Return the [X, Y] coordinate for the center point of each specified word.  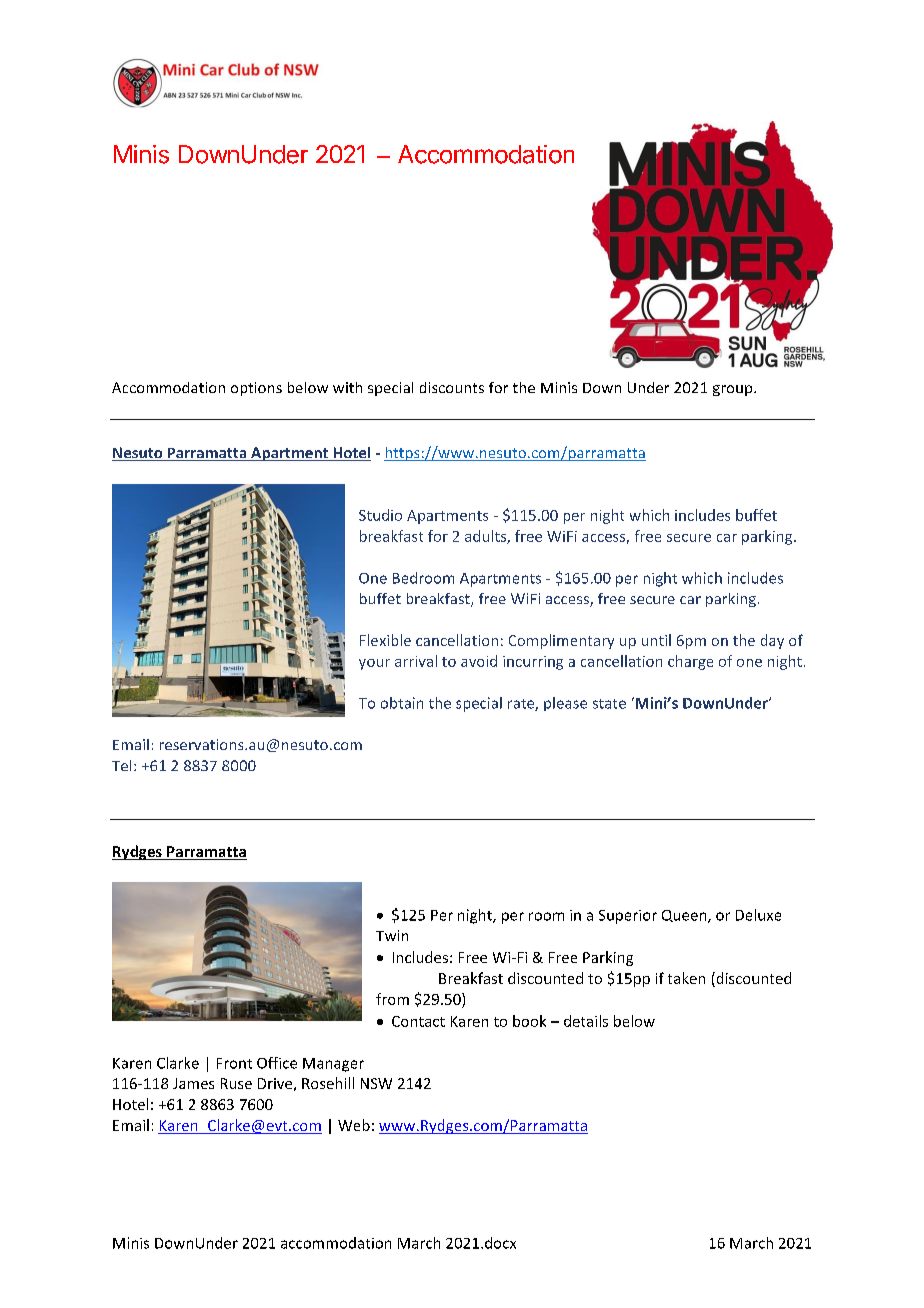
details [586, 1021]
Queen [685, 916]
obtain [402, 703]
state [609, 704]
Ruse [236, 1083]
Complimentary [561, 641]
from [392, 999]
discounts [452, 387]
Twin [392, 935]
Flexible [385, 640]
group [734, 390]
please [565, 704]
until [656, 640]
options [256, 389]
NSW [376, 1083]
